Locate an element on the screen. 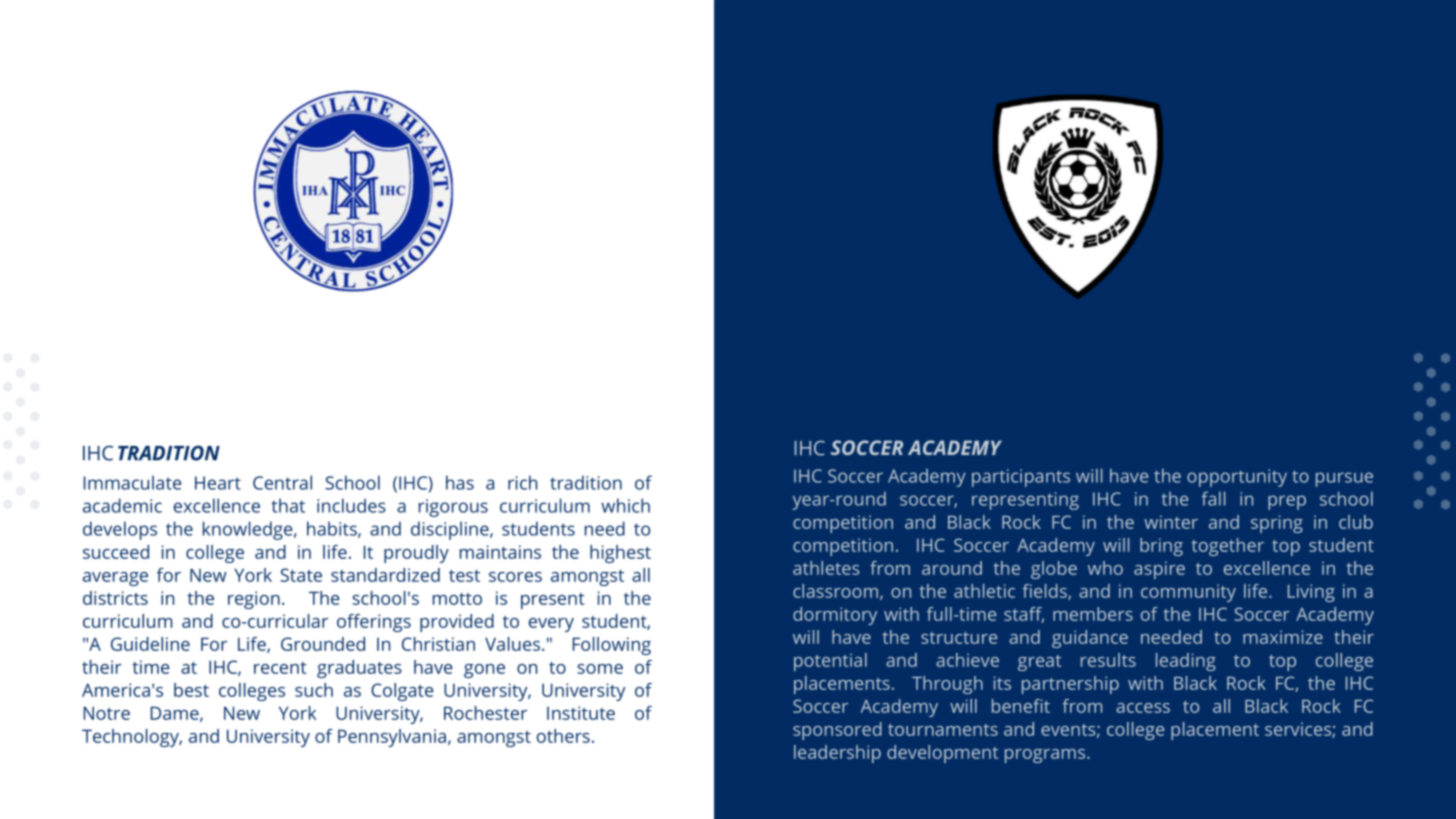  potential is located at coordinates (830, 662).
